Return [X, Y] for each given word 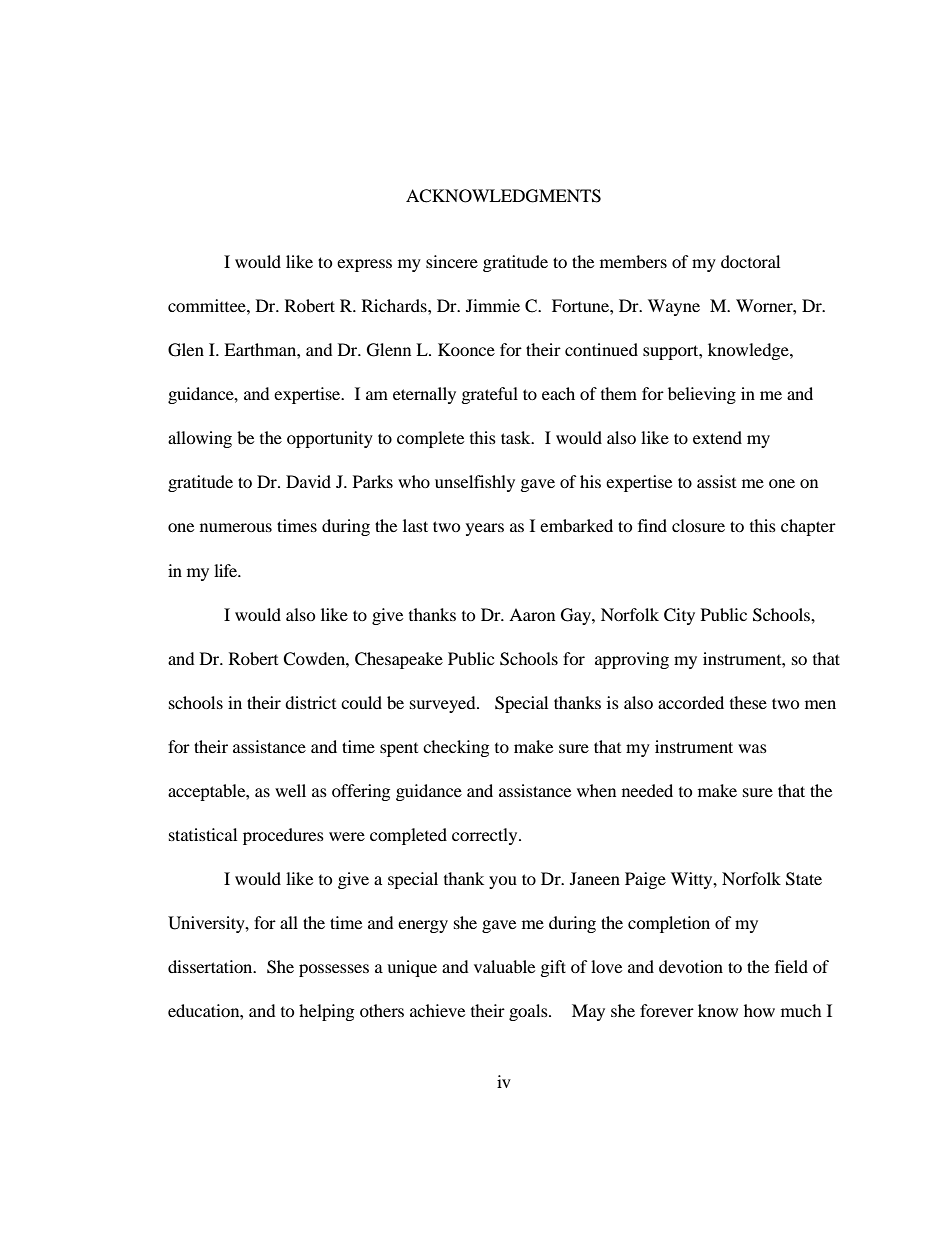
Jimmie [493, 305]
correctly [486, 836]
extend [717, 437]
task [517, 437]
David [308, 481]
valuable [504, 966]
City [679, 616]
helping [326, 1012]
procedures [283, 836]
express [364, 265]
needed [647, 790]
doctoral [750, 261]
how [759, 1010]
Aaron [532, 614]
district [310, 702]
